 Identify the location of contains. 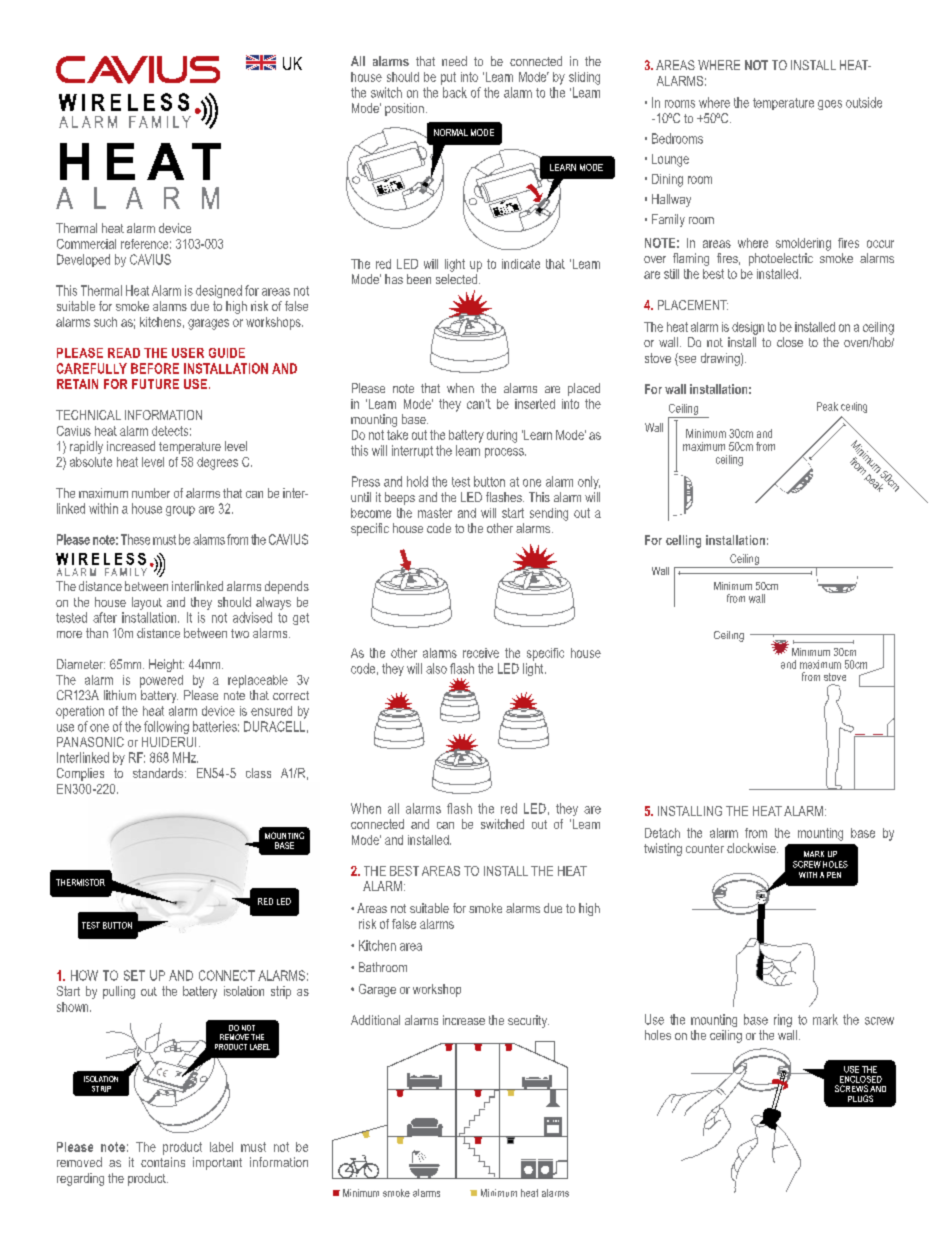
(163, 1162).
